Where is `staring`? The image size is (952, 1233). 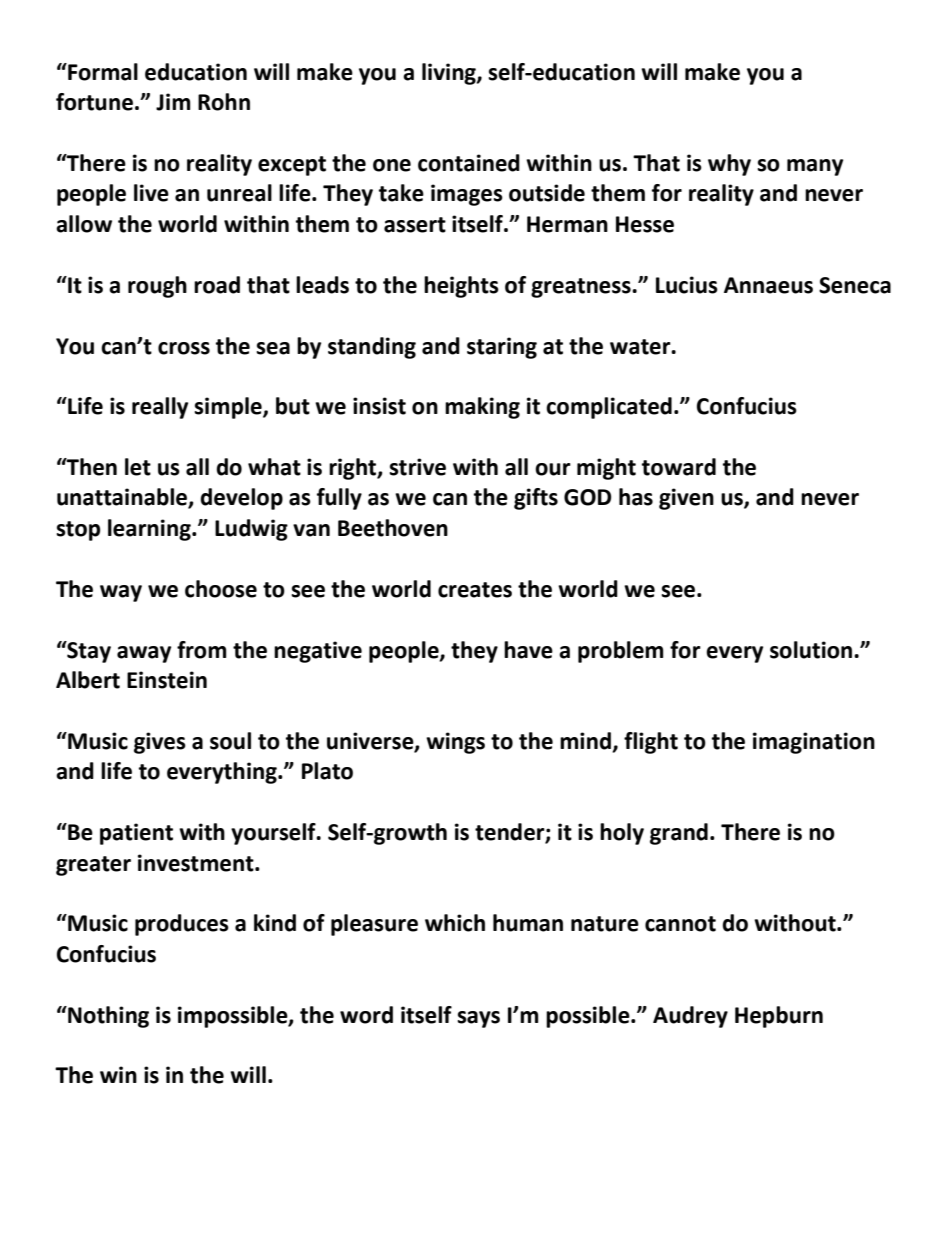 staring is located at coordinates (502, 348).
